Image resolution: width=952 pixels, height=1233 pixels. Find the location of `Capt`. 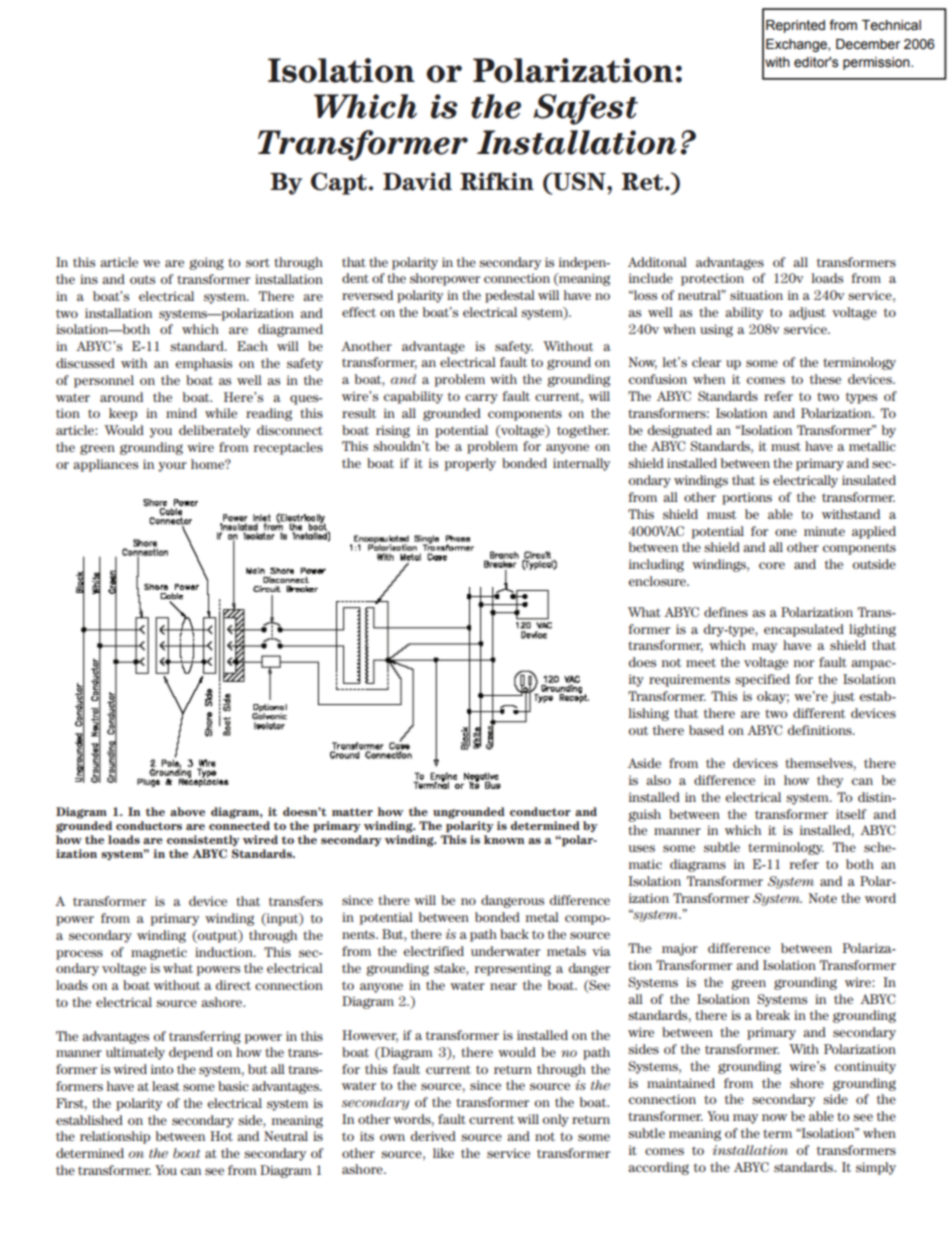

Capt is located at coordinates (339, 183).
